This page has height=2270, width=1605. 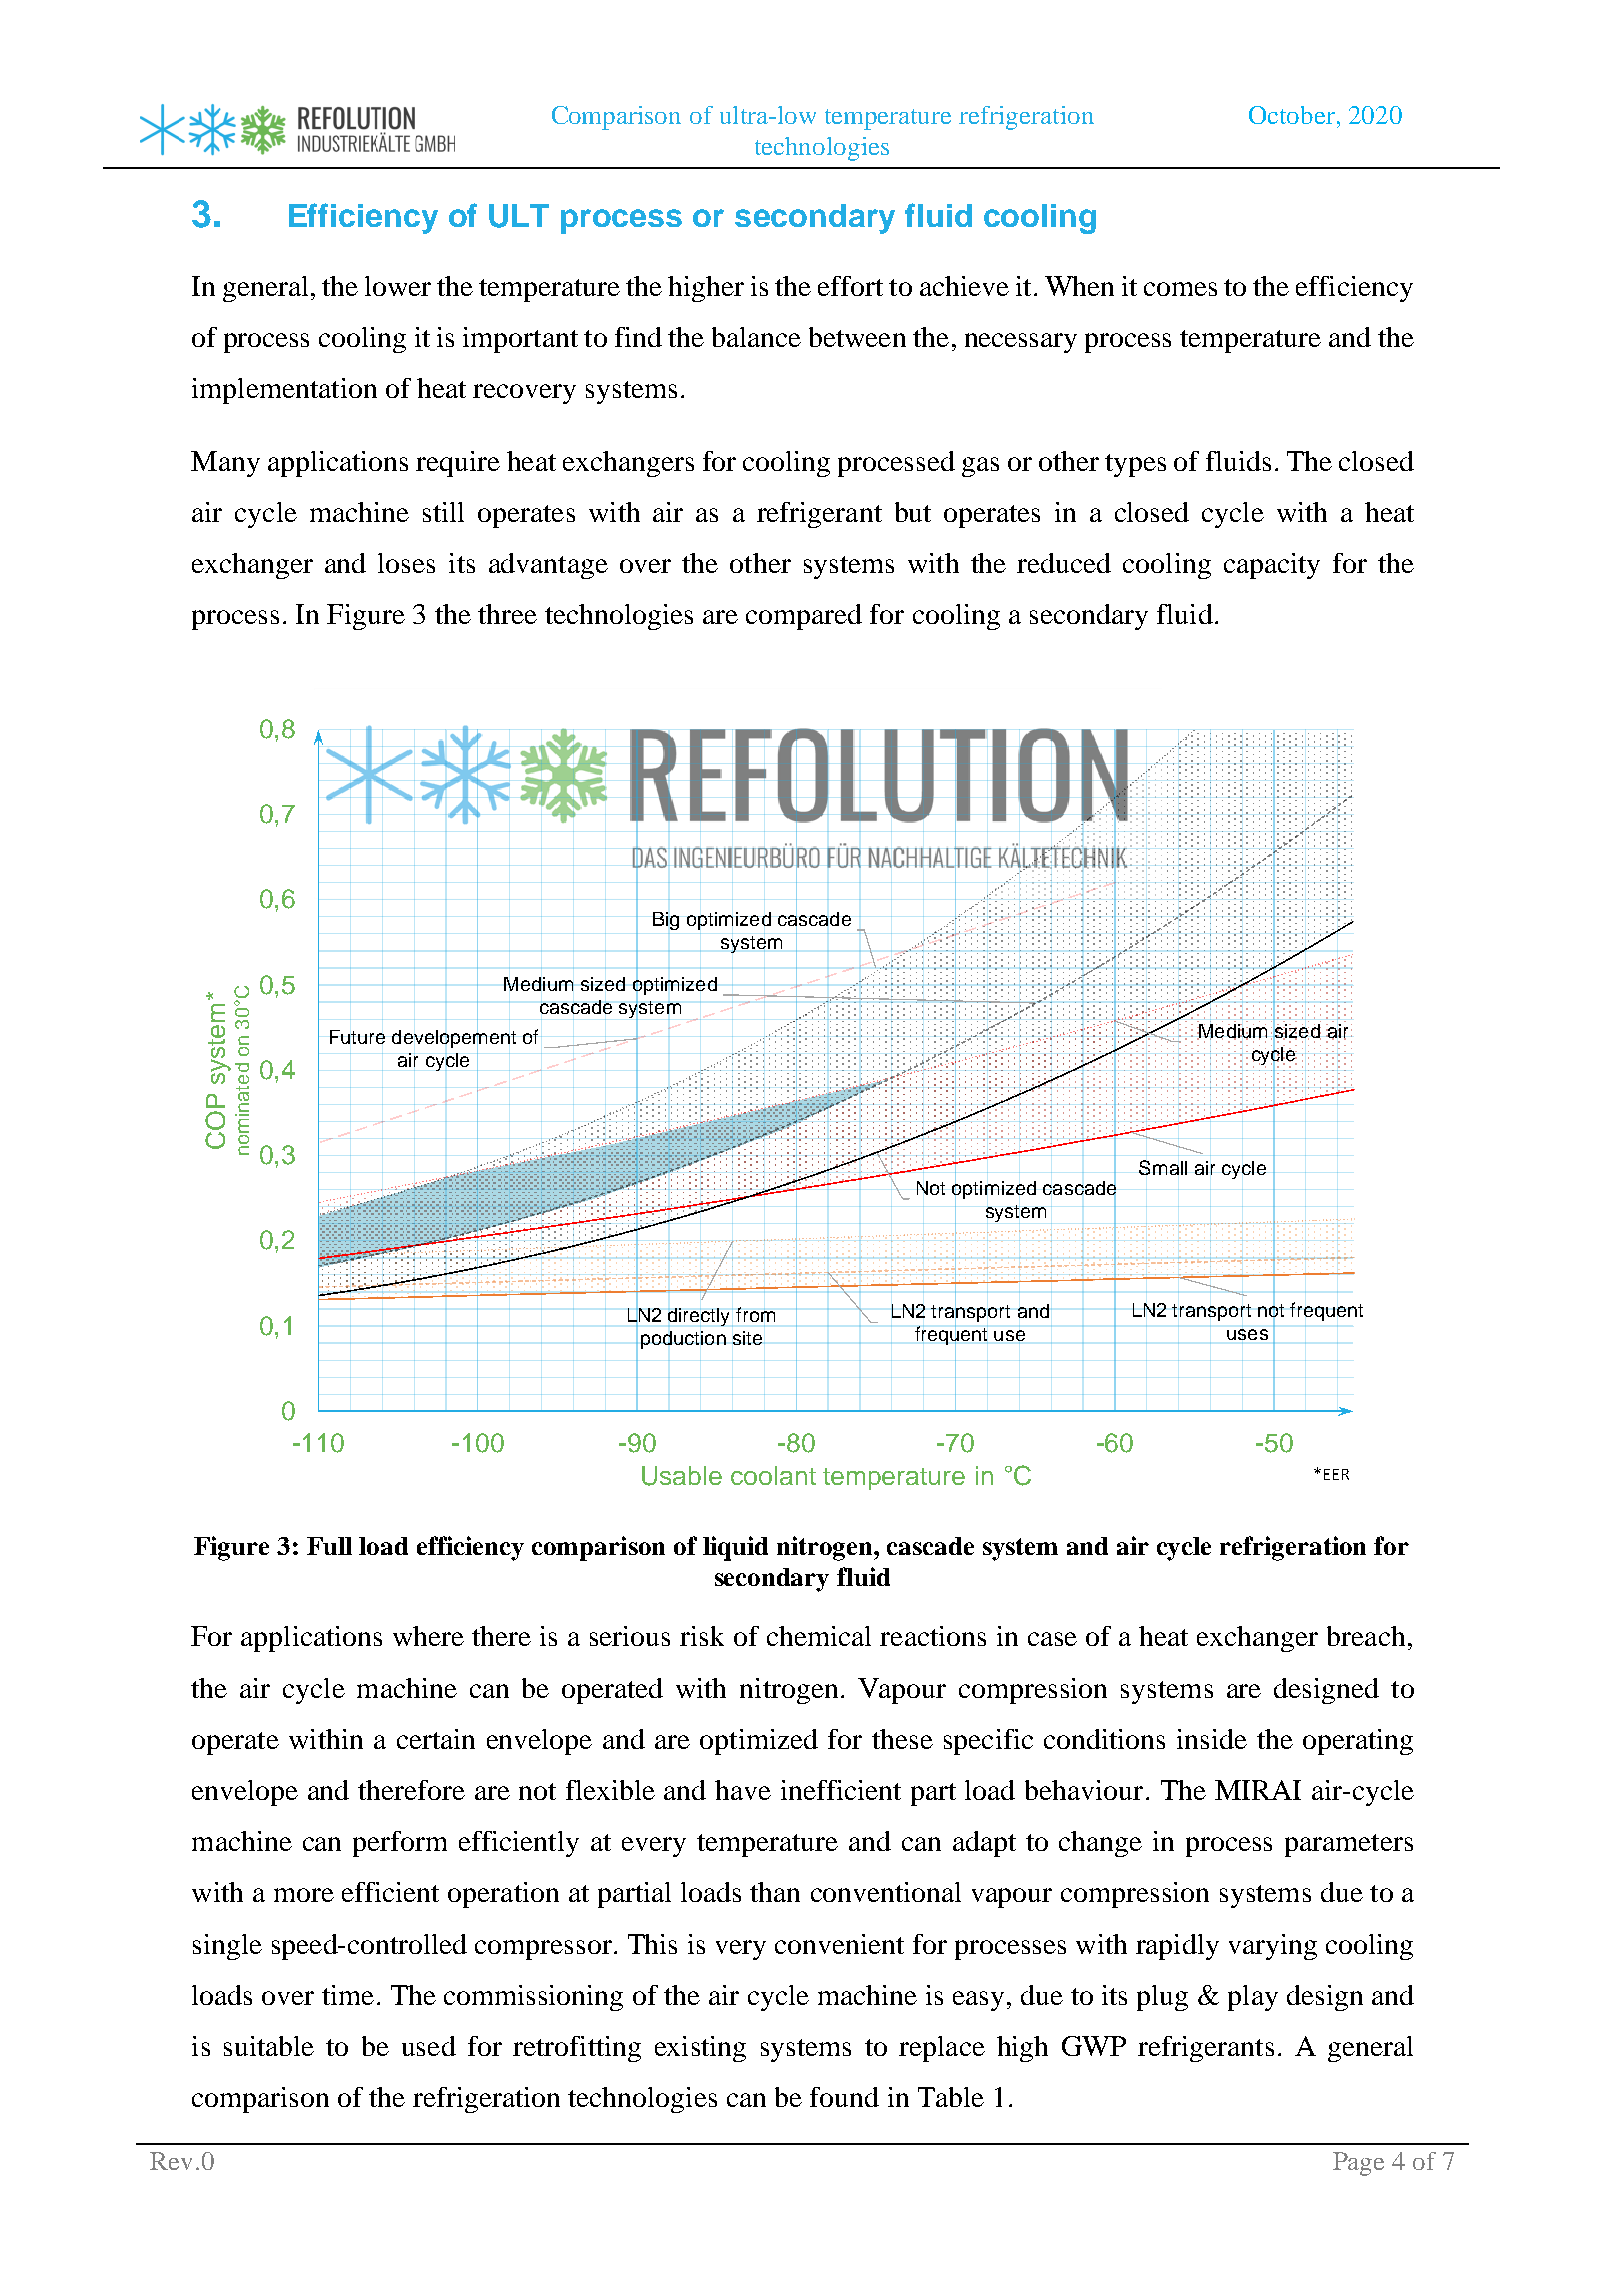 I want to click on Full, so click(x=329, y=1546).
